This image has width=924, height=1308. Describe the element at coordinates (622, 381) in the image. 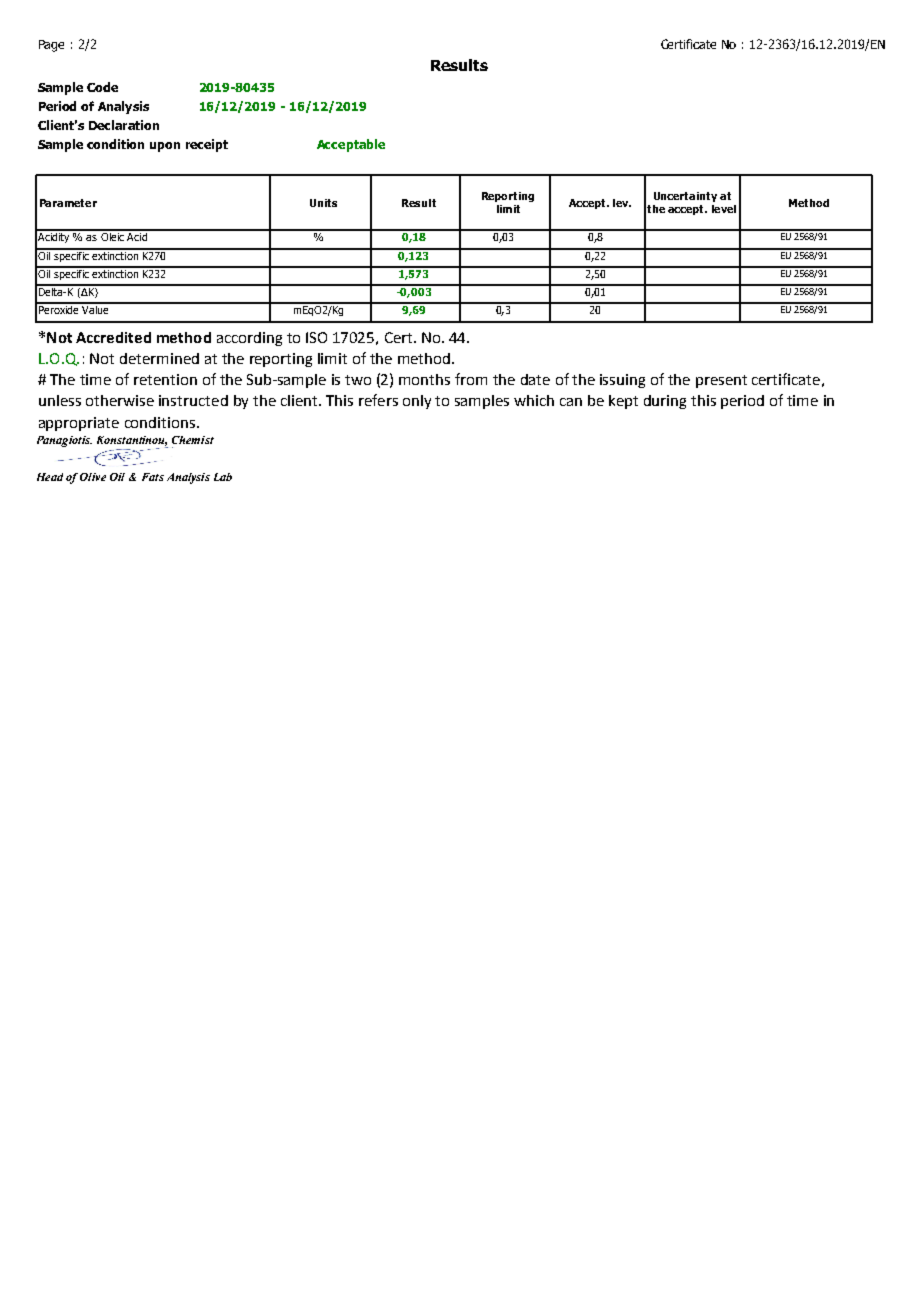

I see `issuing` at that location.
